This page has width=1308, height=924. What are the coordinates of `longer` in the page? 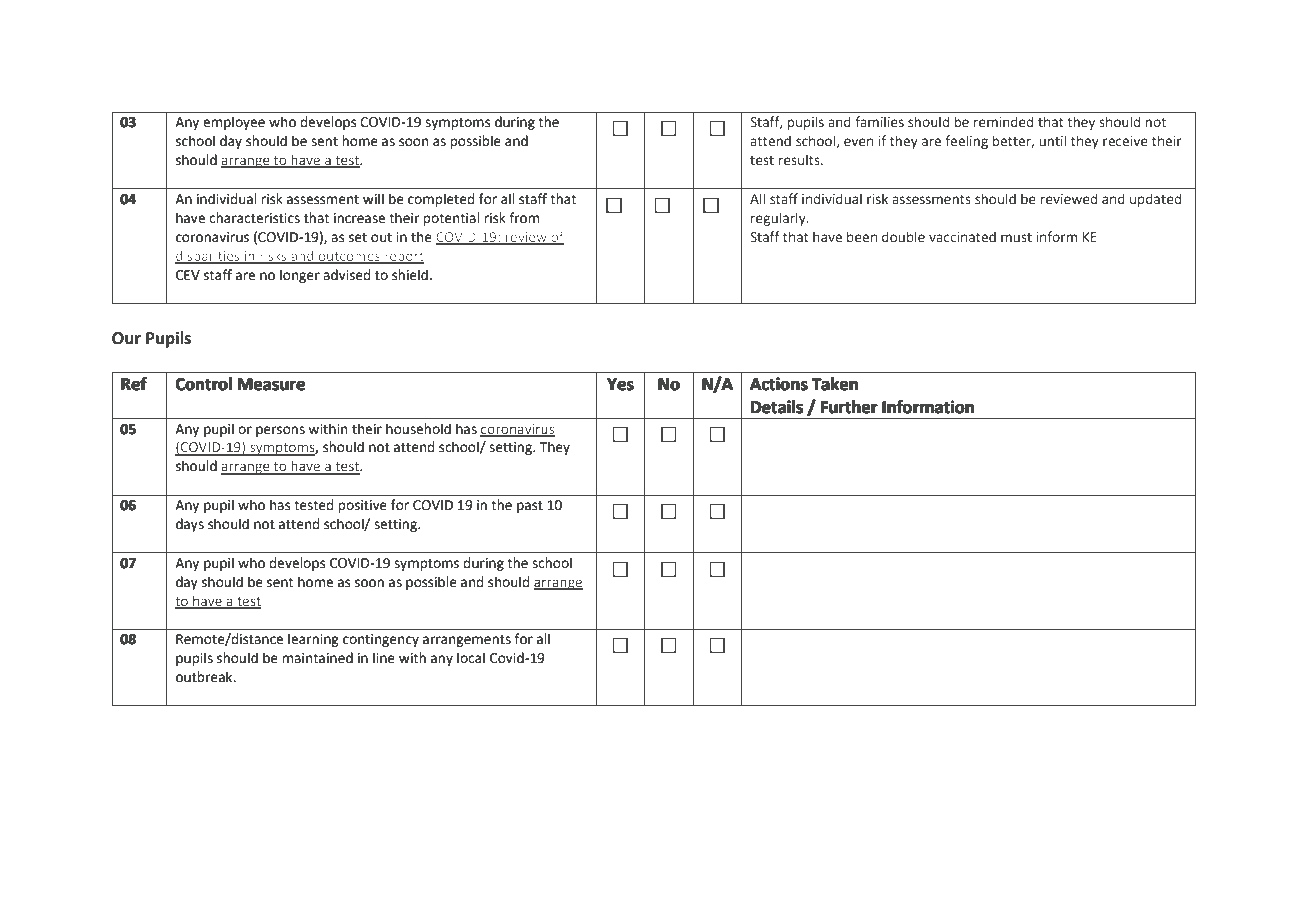 It's located at (300, 276).
